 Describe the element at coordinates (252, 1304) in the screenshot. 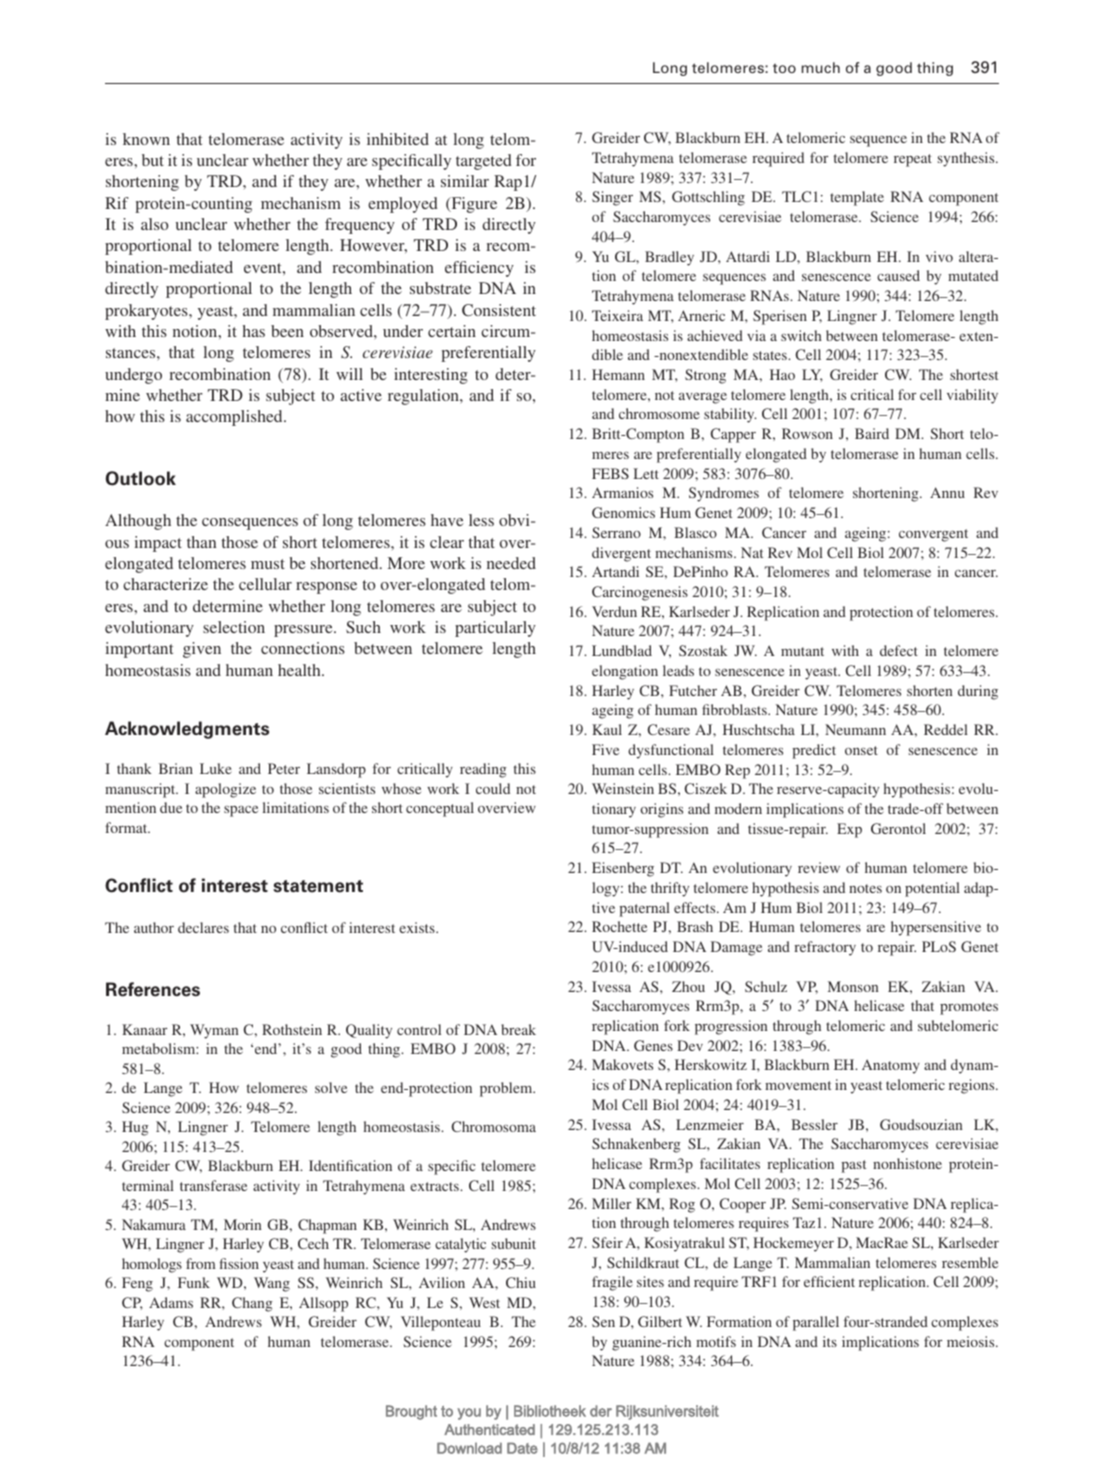

I see `Chang` at that location.
